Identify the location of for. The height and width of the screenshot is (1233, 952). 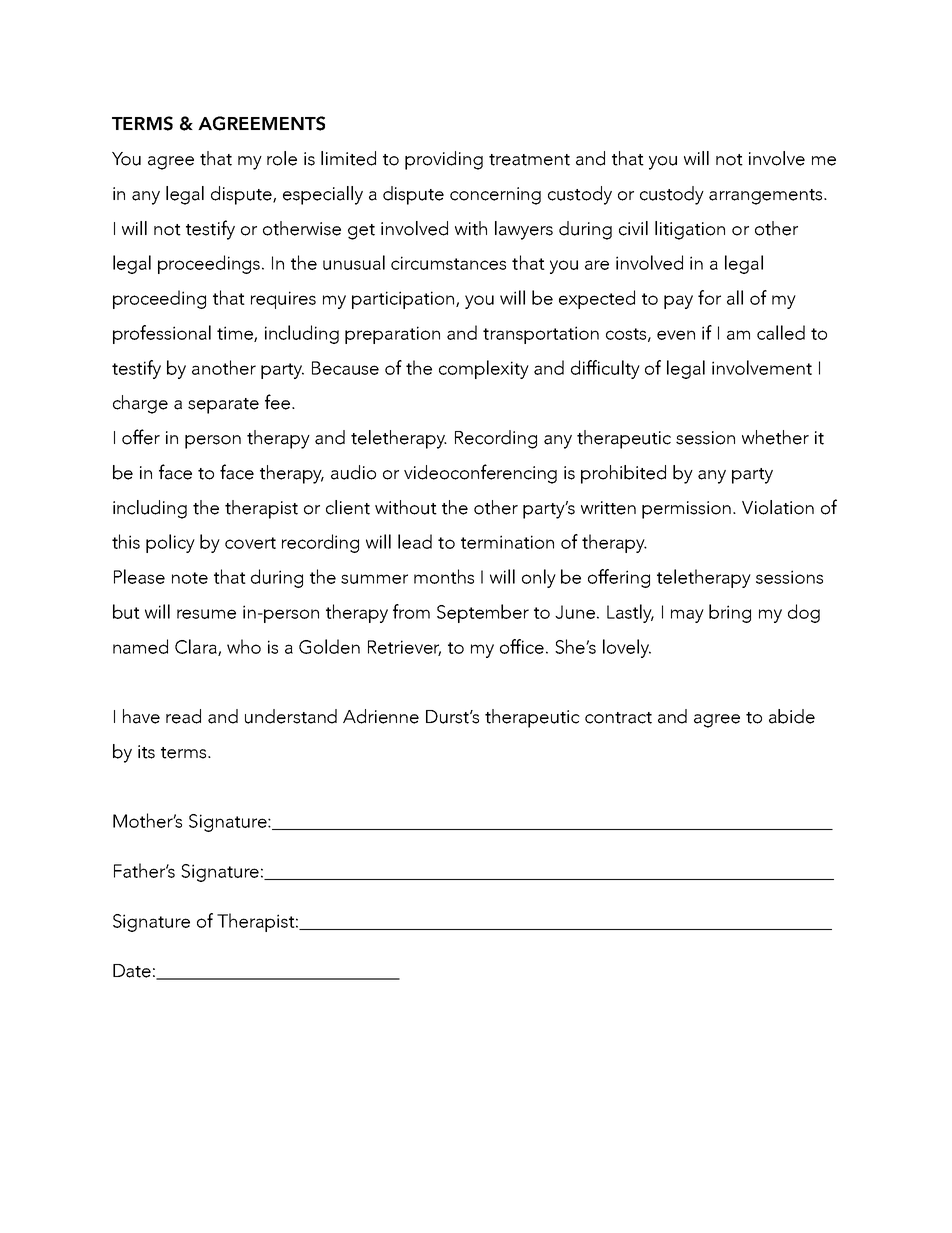
(709, 297).
